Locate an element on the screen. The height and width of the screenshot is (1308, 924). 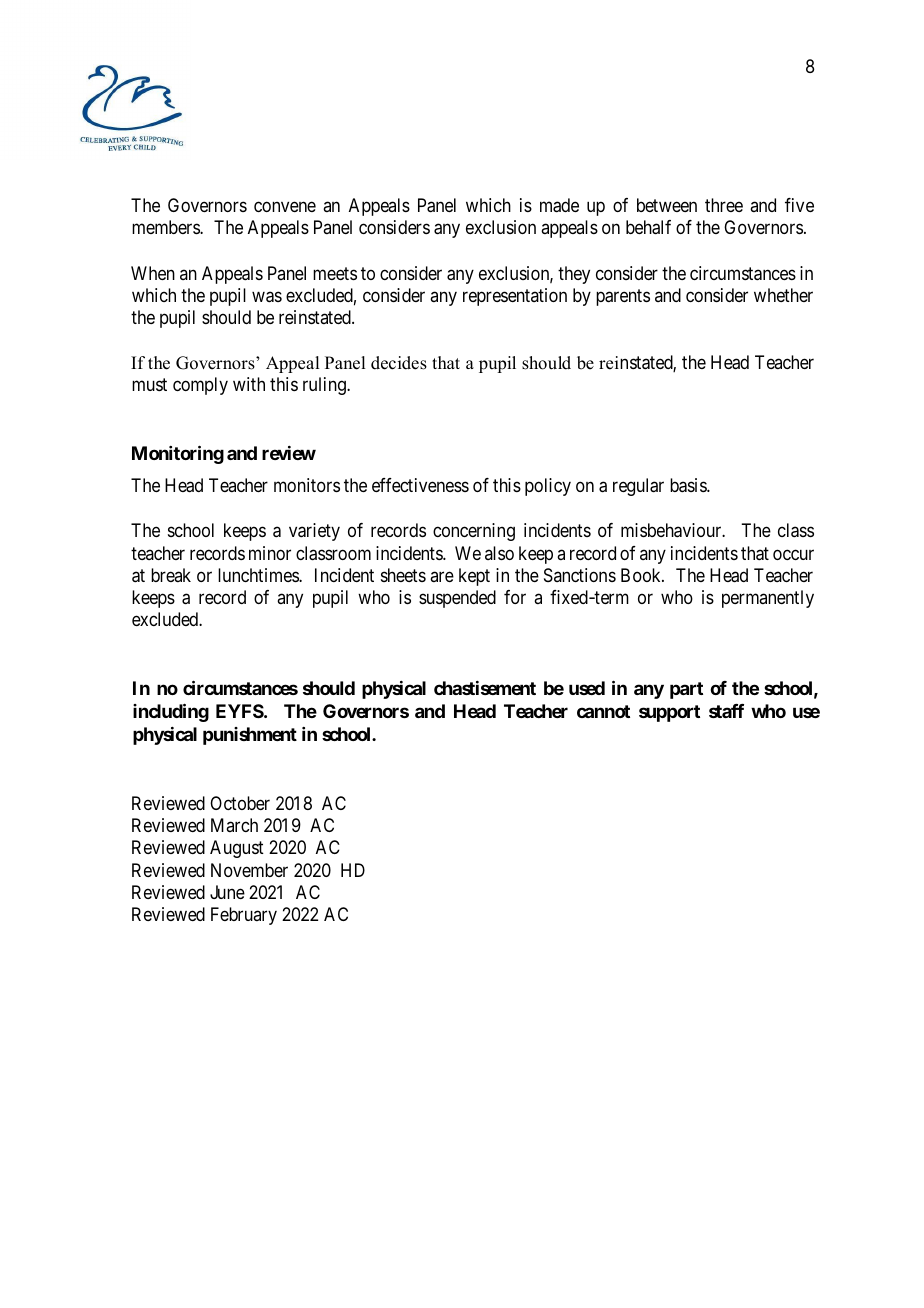
basis is located at coordinates (689, 485).
